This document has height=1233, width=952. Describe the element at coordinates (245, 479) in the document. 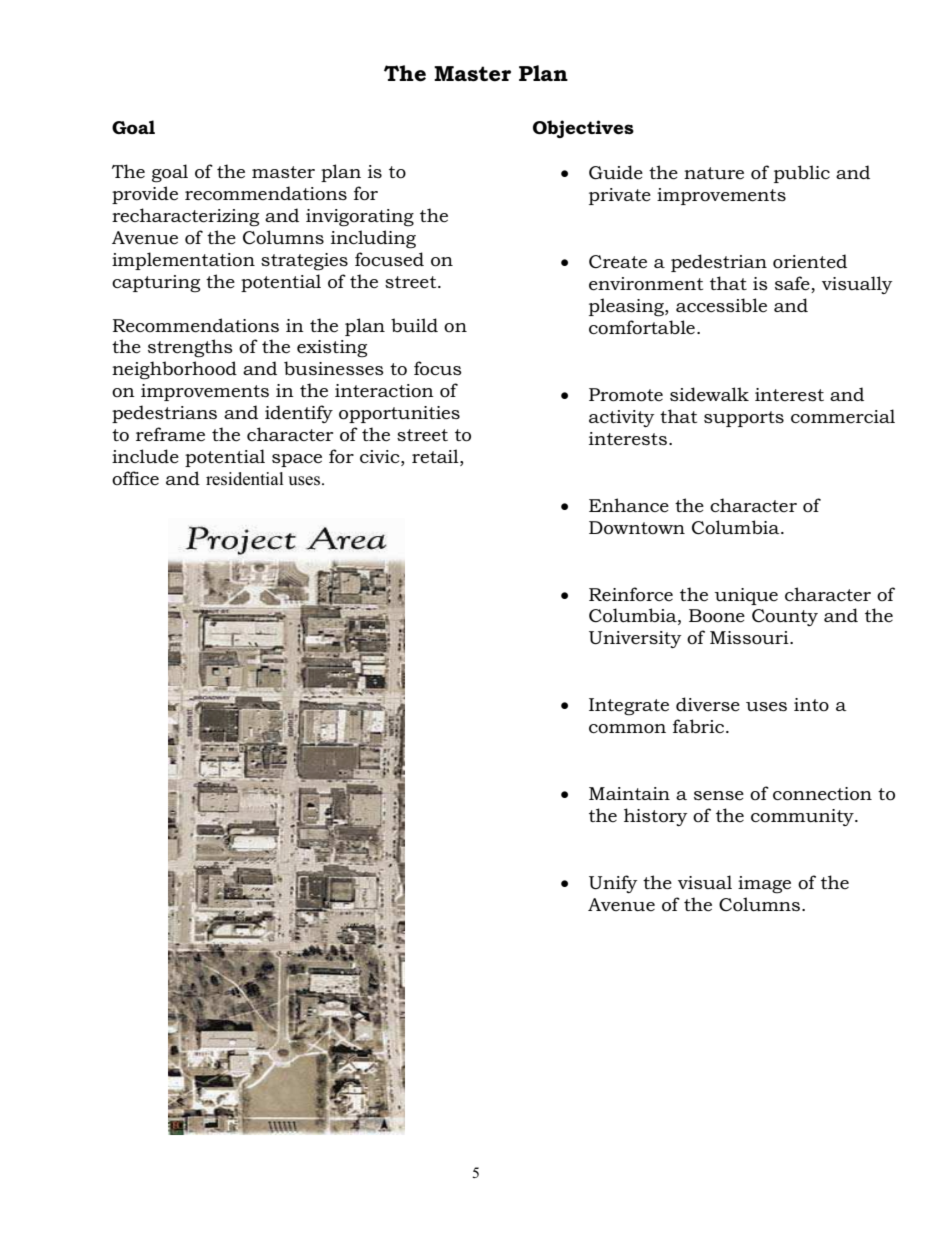

I see `residential` at that location.
